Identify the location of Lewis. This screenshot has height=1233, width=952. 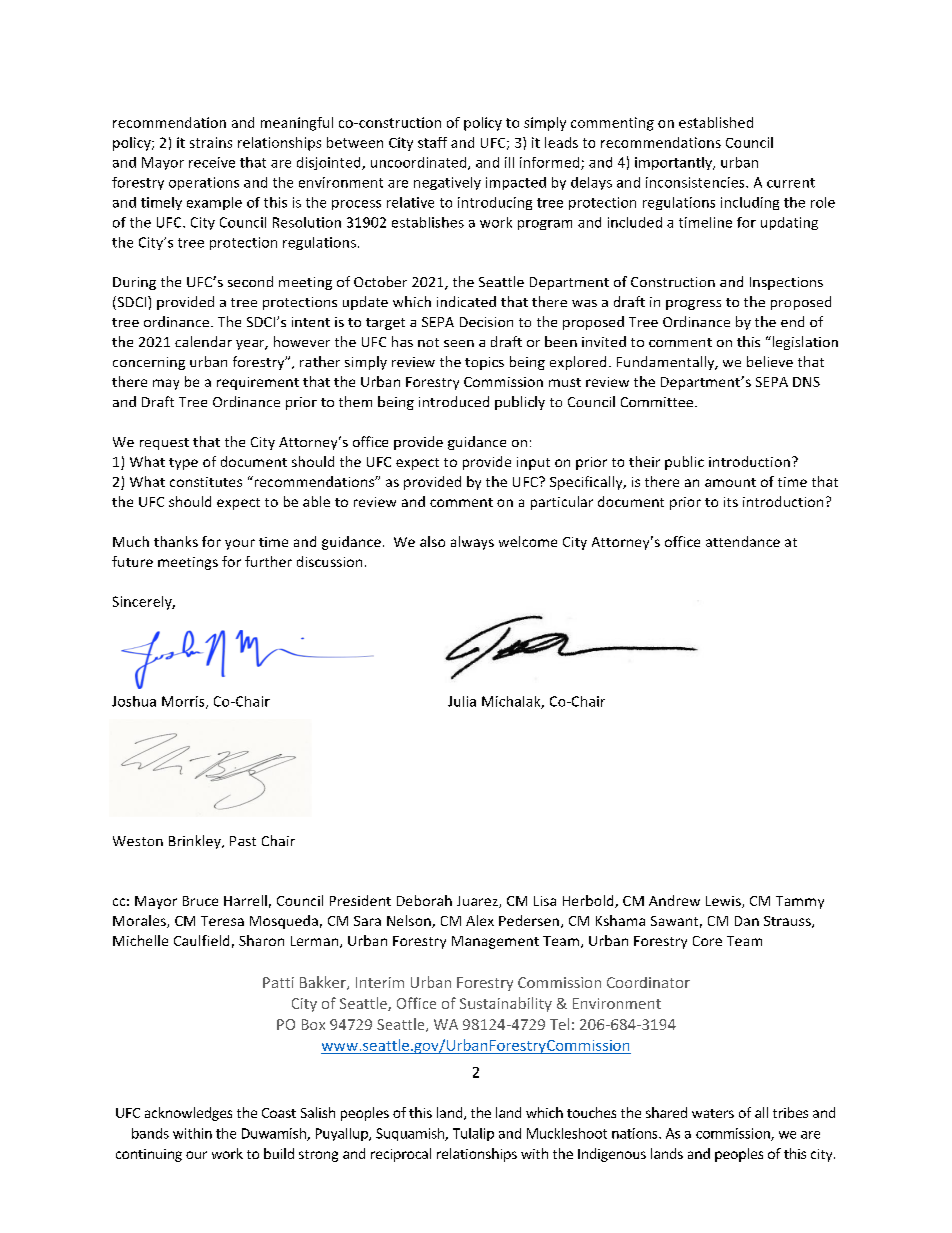
(724, 902).
